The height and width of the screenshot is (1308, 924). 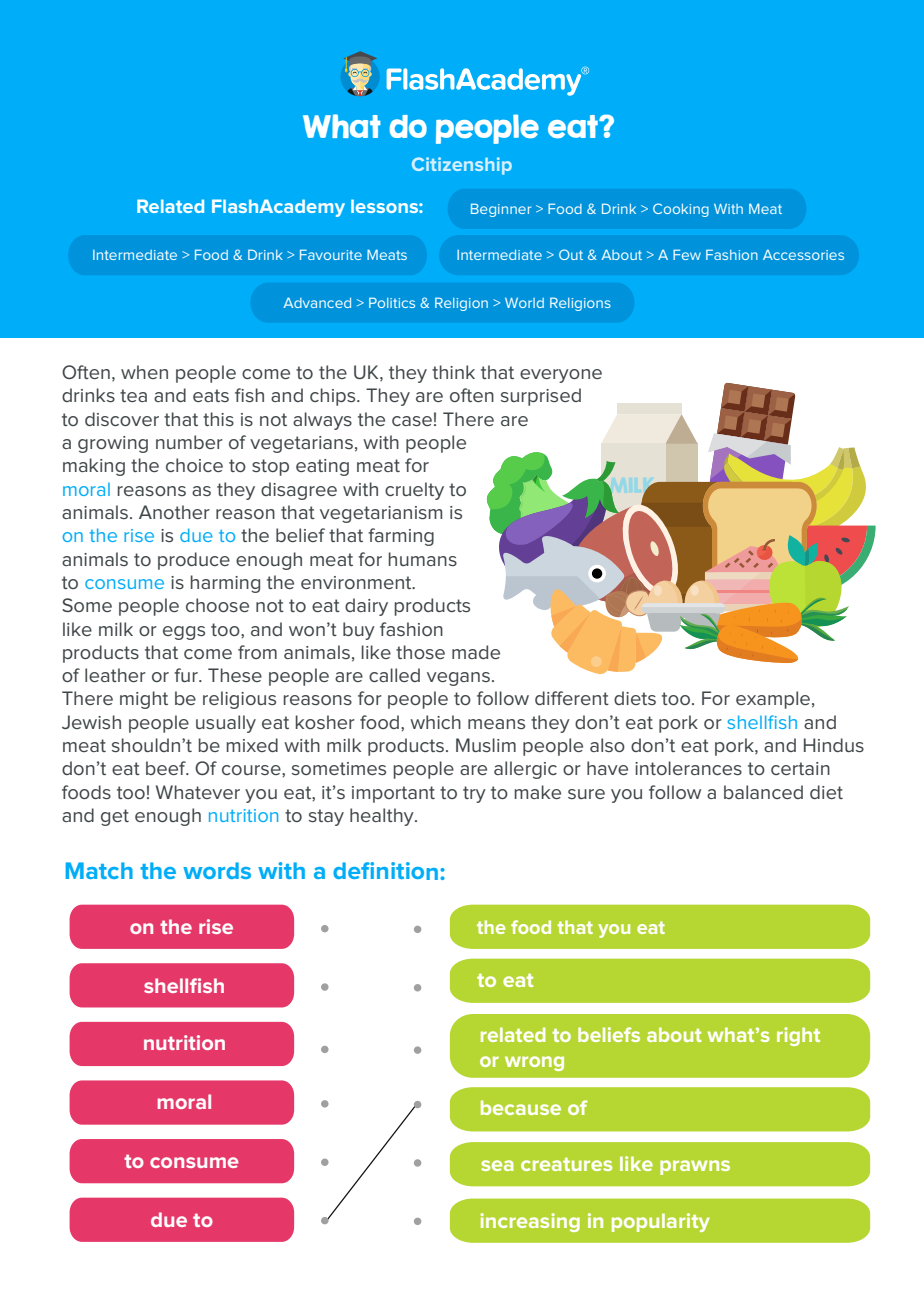 I want to click on Beginner, so click(x=501, y=210).
